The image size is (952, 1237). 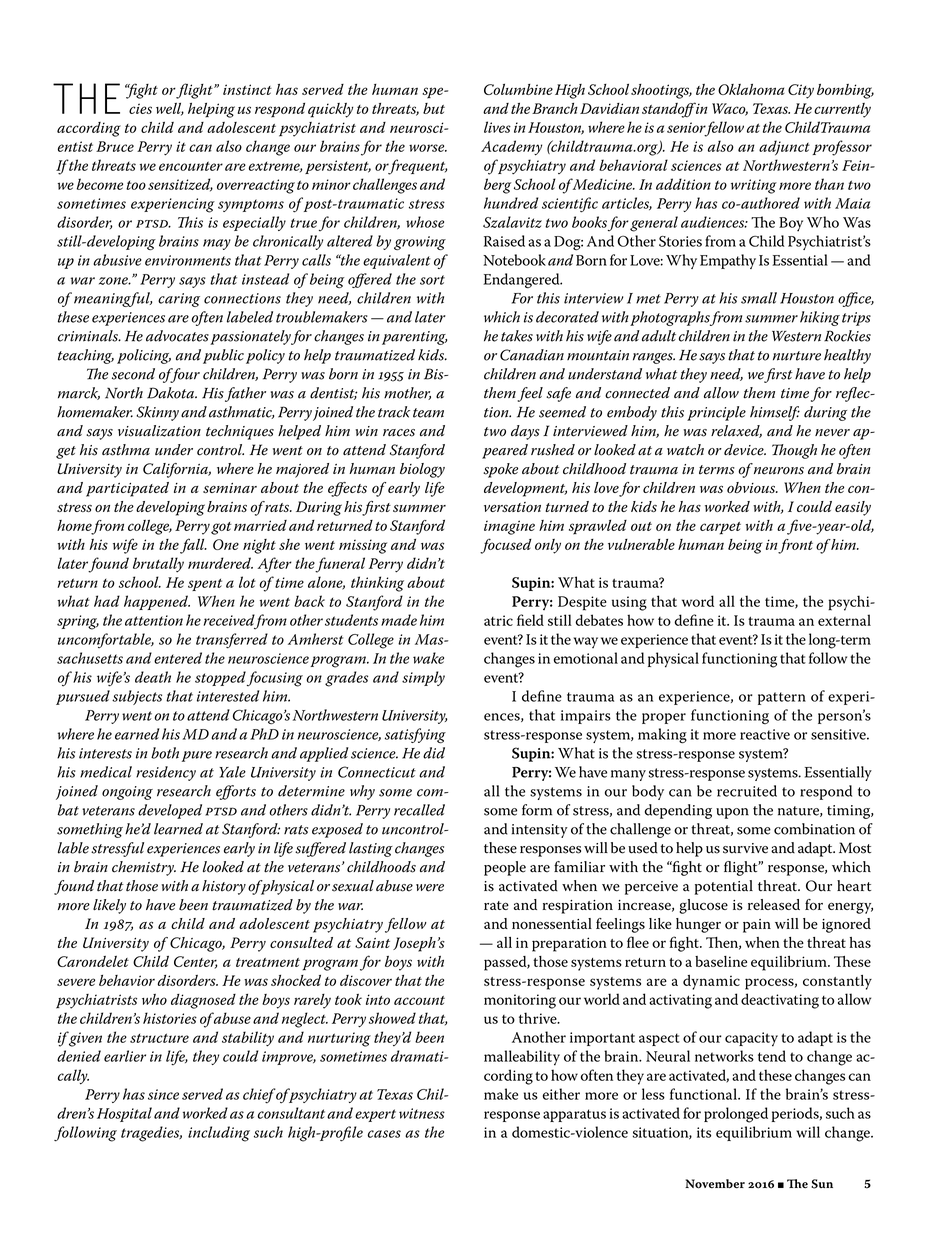 What do you see at coordinates (172, 393) in the document?
I see `Dakota` at bounding box center [172, 393].
